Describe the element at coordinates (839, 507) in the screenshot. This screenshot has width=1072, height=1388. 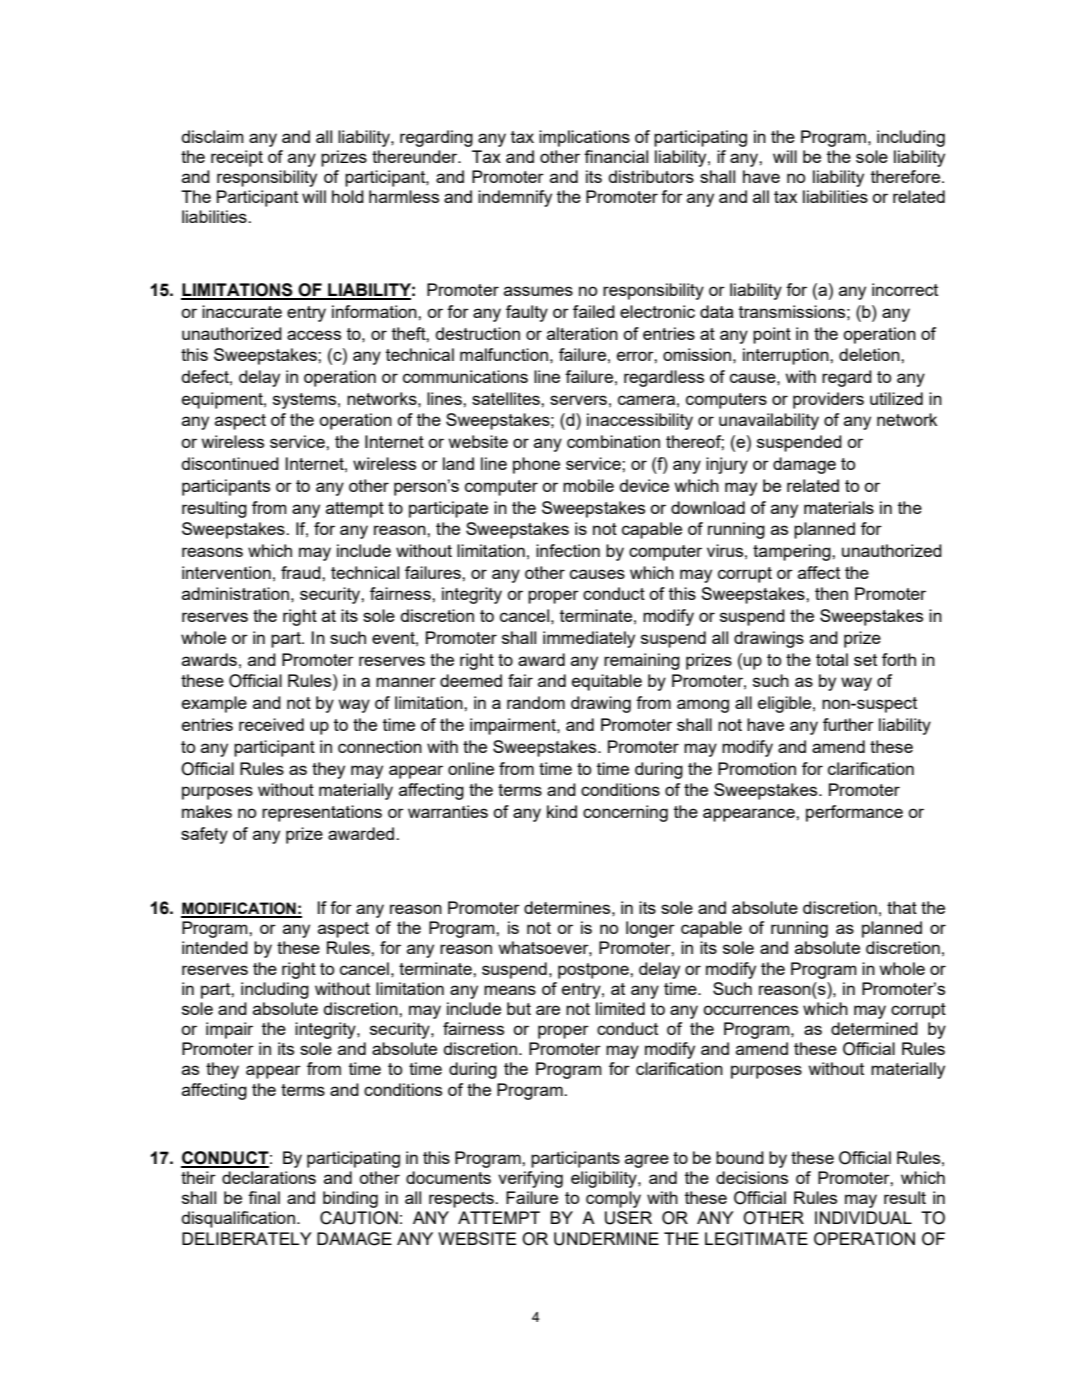
I see `materials` at that location.
